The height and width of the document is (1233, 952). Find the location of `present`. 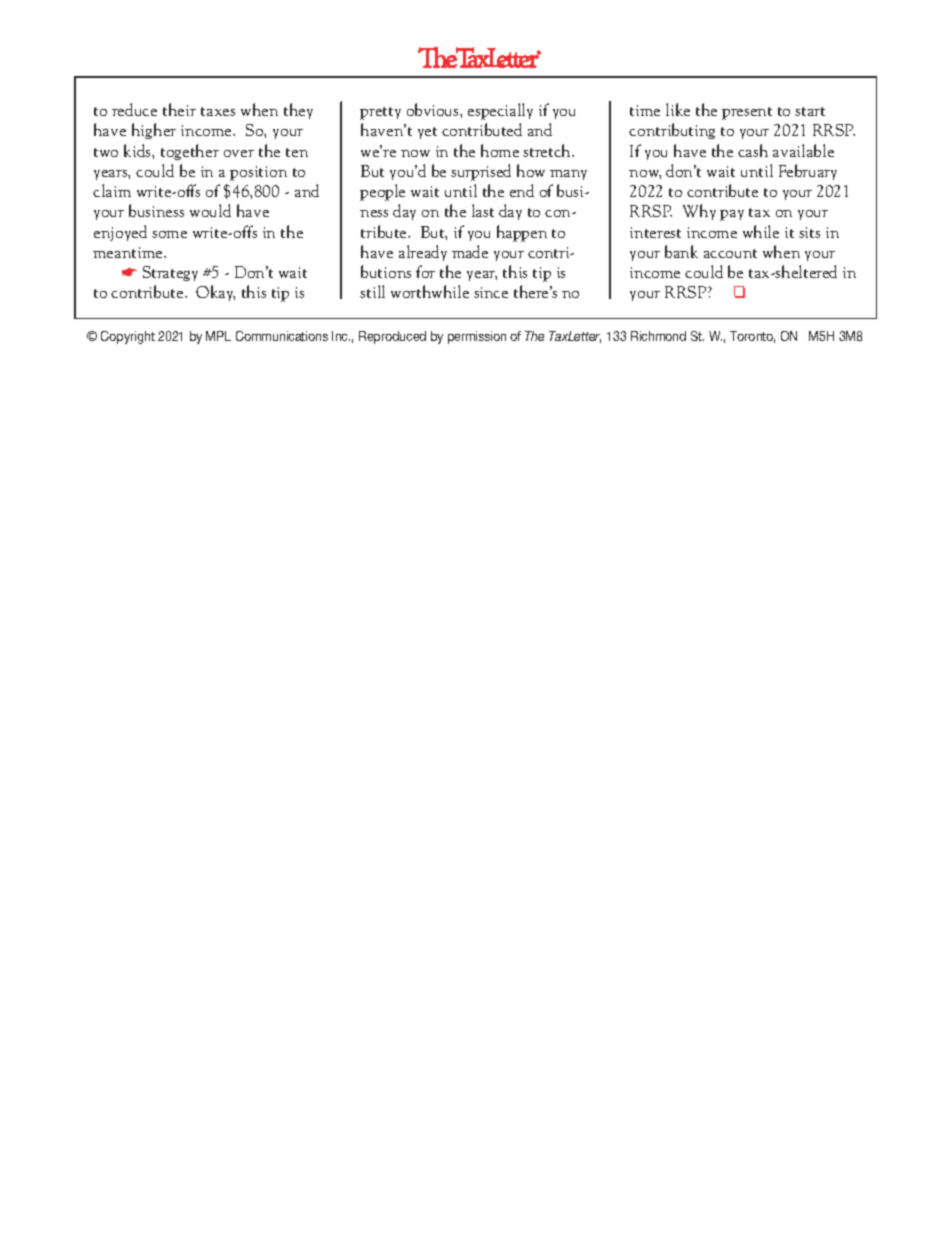

present is located at coordinates (747, 113).
